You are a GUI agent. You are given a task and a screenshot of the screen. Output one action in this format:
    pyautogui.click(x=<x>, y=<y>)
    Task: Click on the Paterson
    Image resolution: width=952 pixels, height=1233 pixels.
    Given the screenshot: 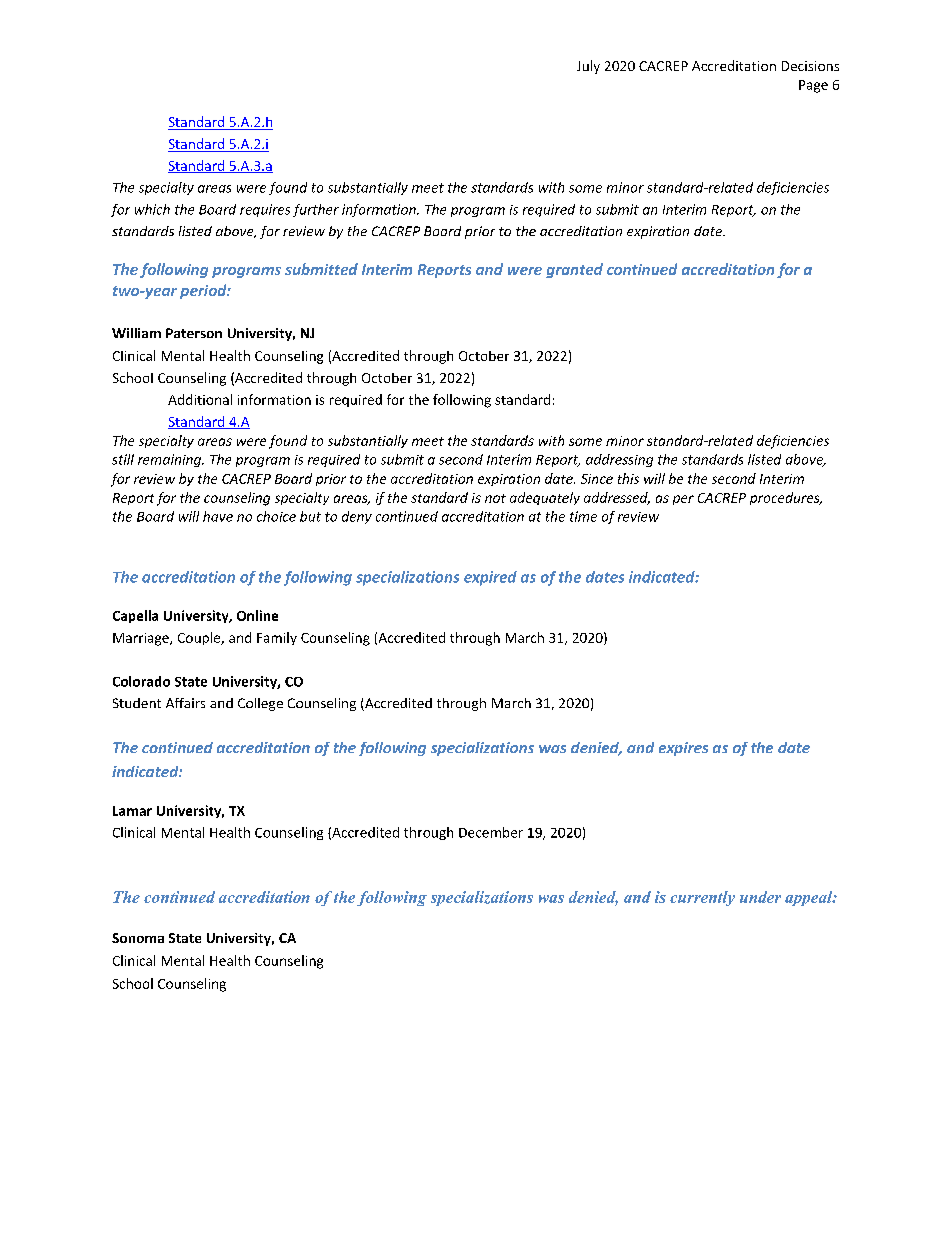 What is the action you would take?
    pyautogui.click(x=194, y=333)
